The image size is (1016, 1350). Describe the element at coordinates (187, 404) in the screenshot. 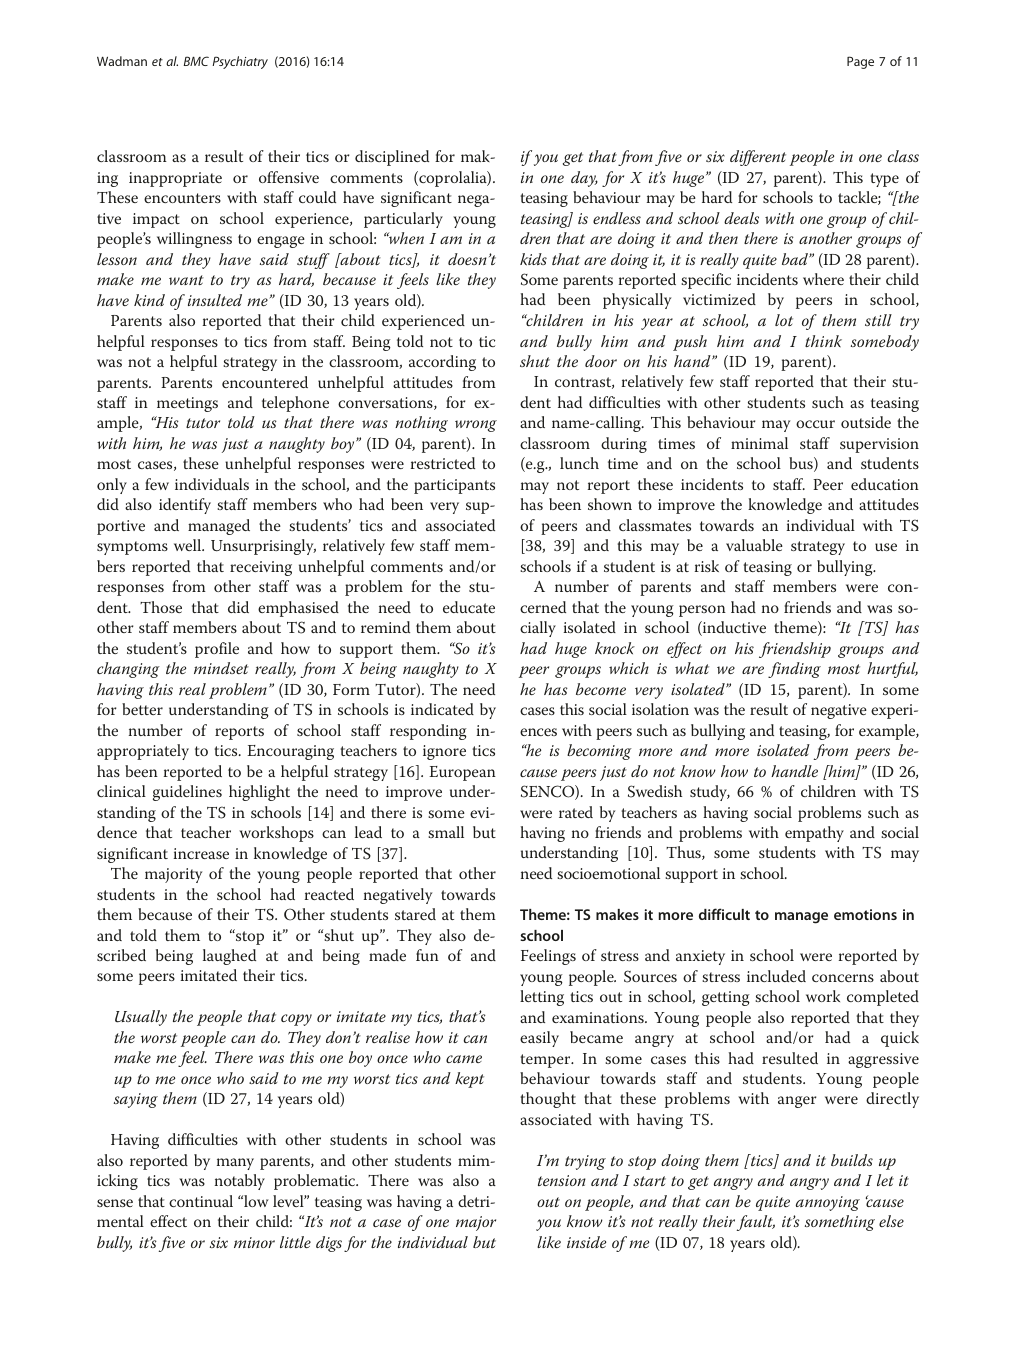

I see `meetings` at that location.
